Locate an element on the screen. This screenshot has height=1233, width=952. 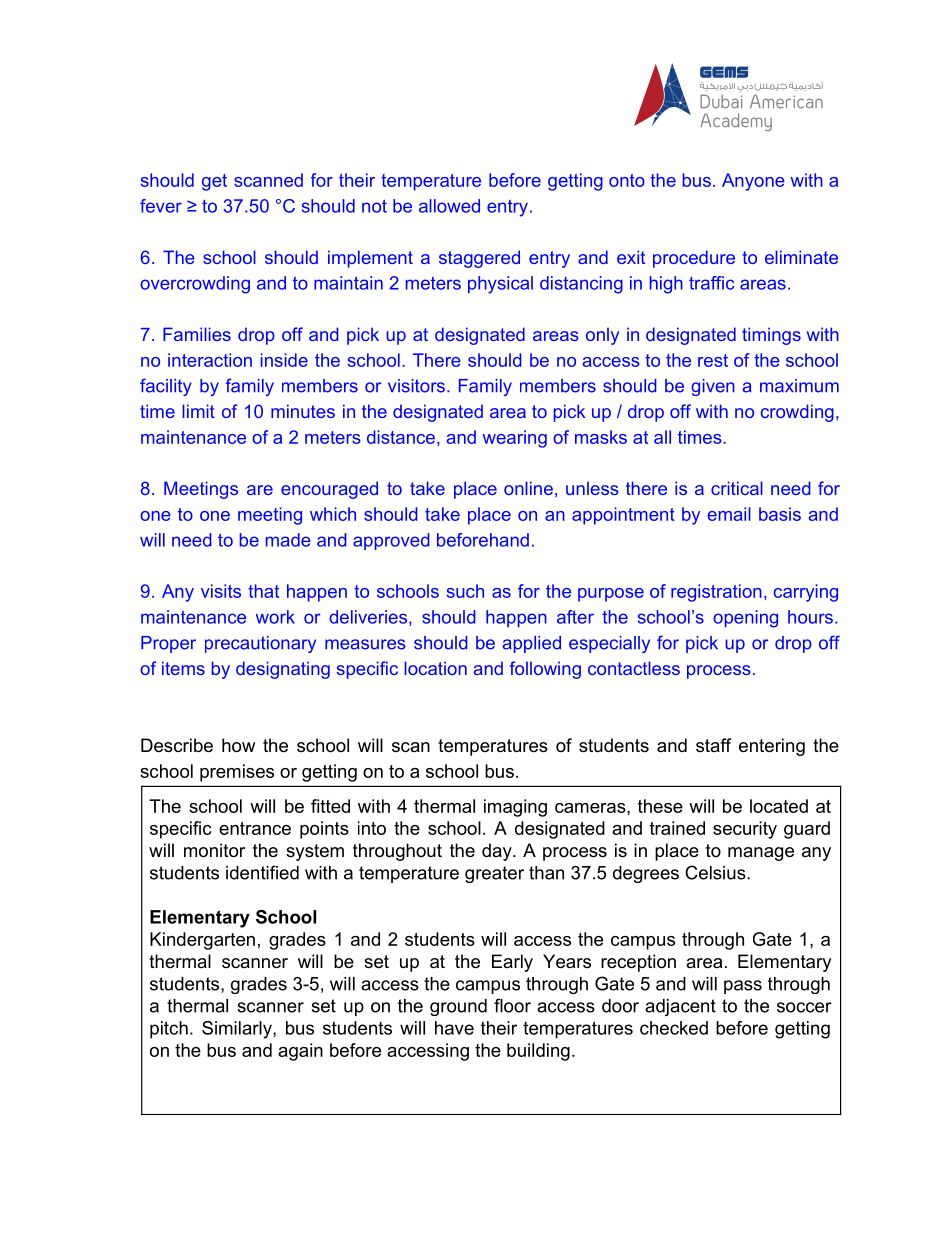
Similarly is located at coordinates (238, 1030).
